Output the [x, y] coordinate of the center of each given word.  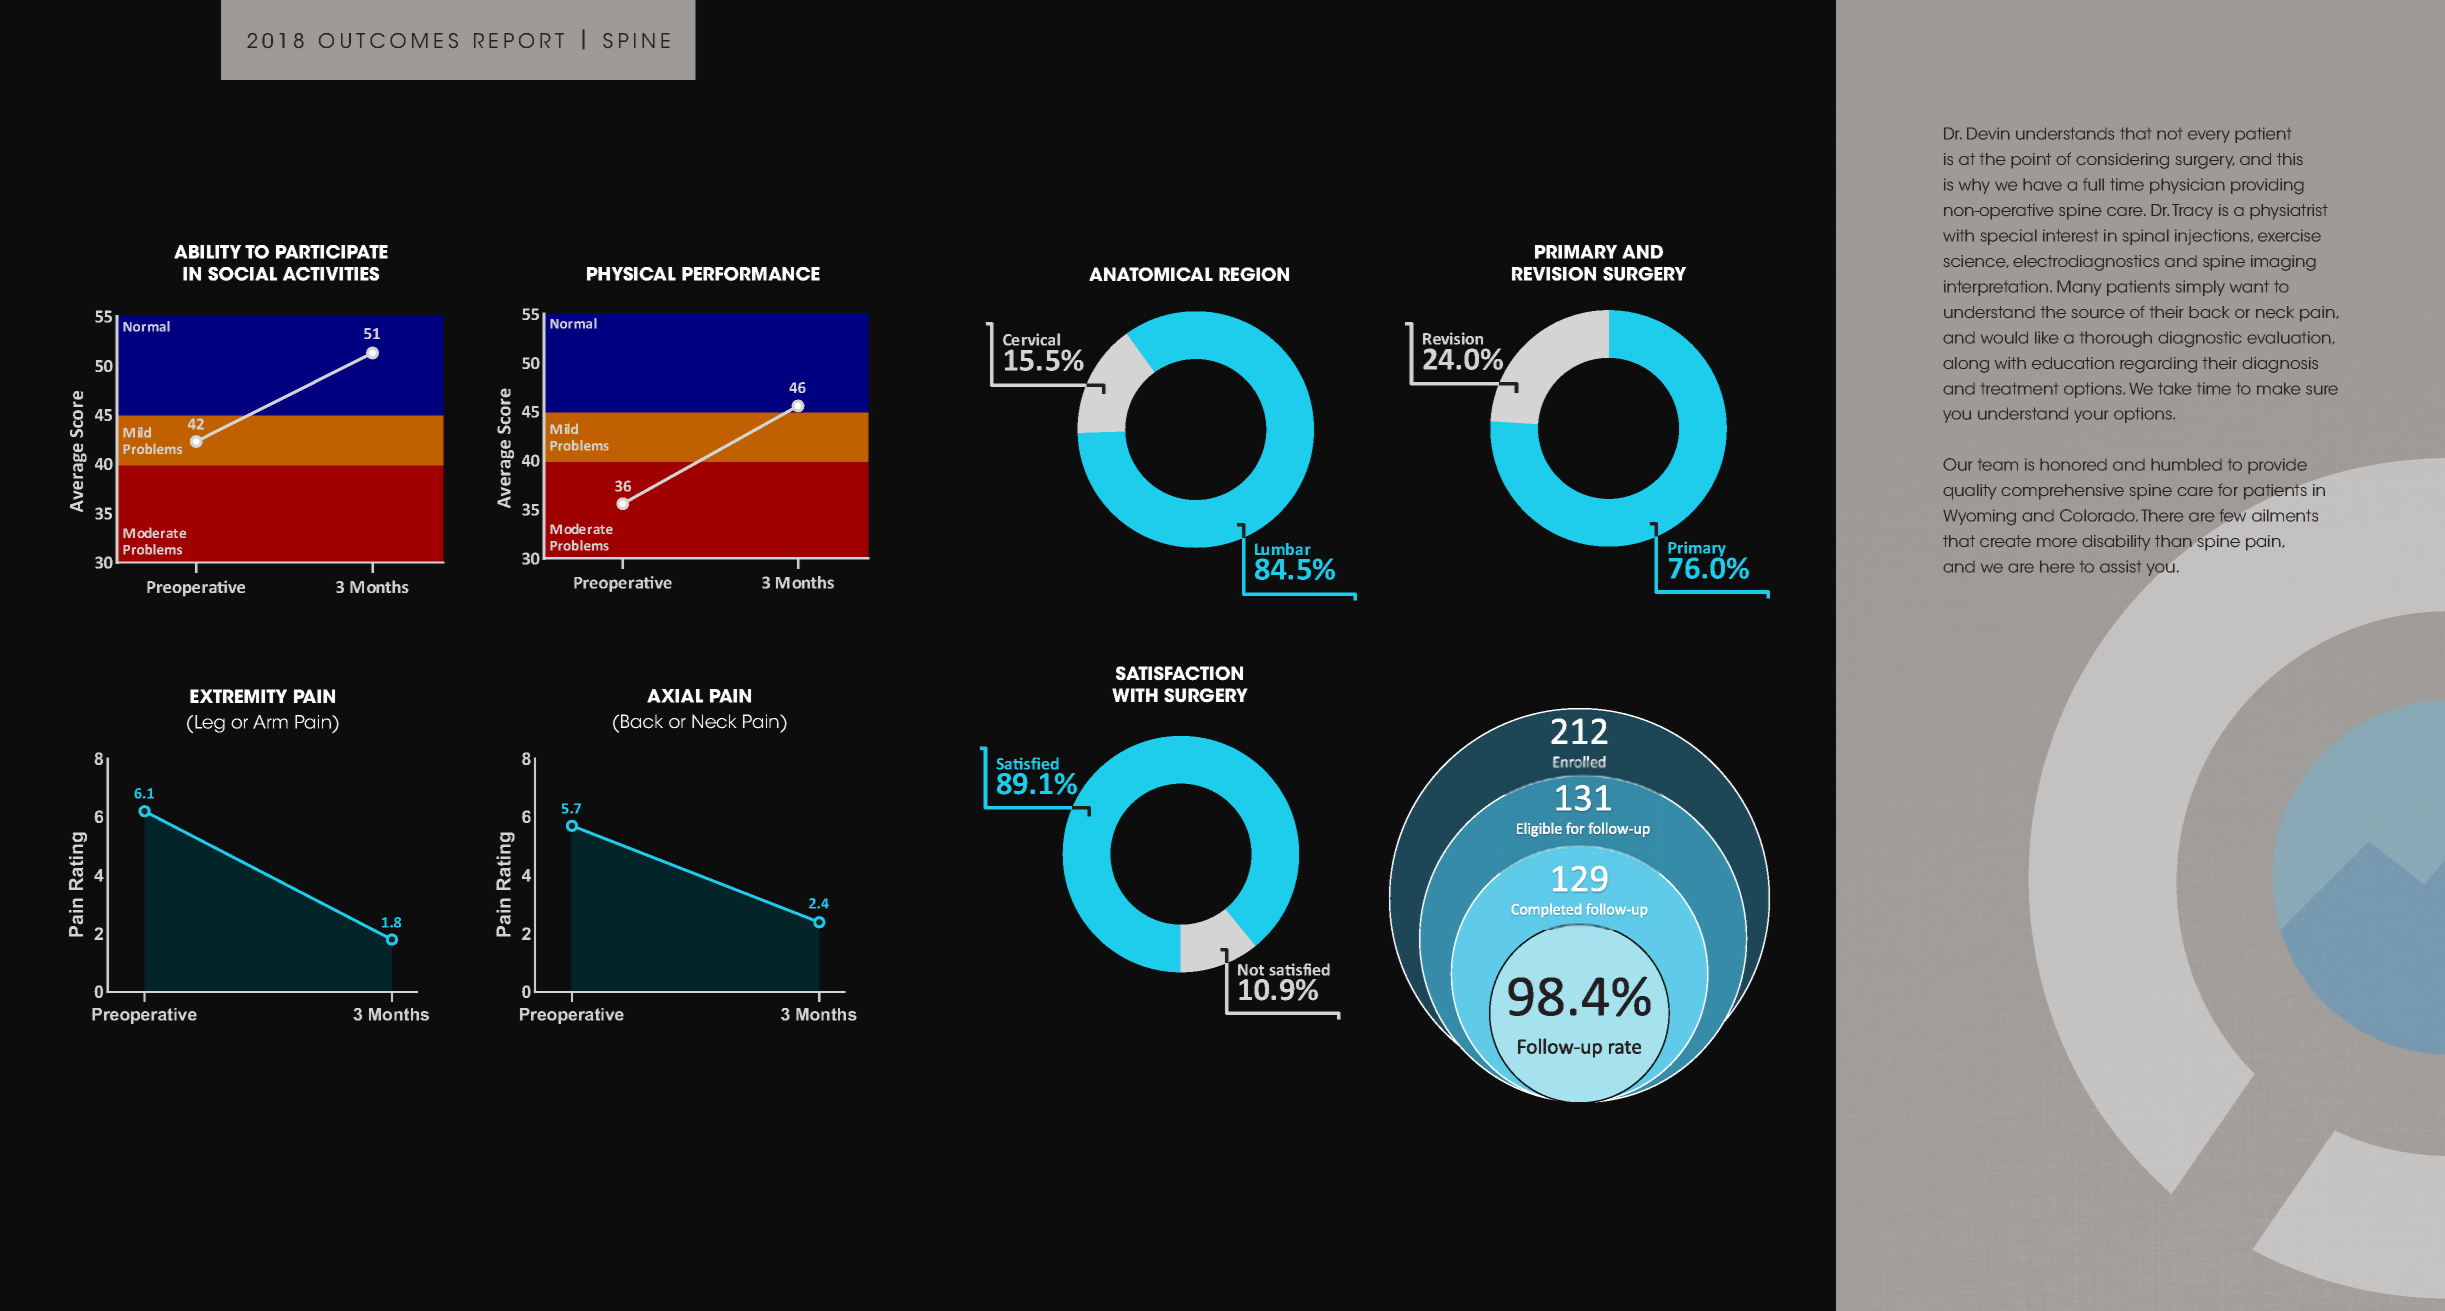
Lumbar [1283, 549]
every [2209, 136]
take [2174, 388]
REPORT [519, 40]
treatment [2019, 388]
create [2005, 541]
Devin [1988, 133]
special [2008, 237]
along [1966, 365]
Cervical [1031, 339]
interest [2070, 235]
